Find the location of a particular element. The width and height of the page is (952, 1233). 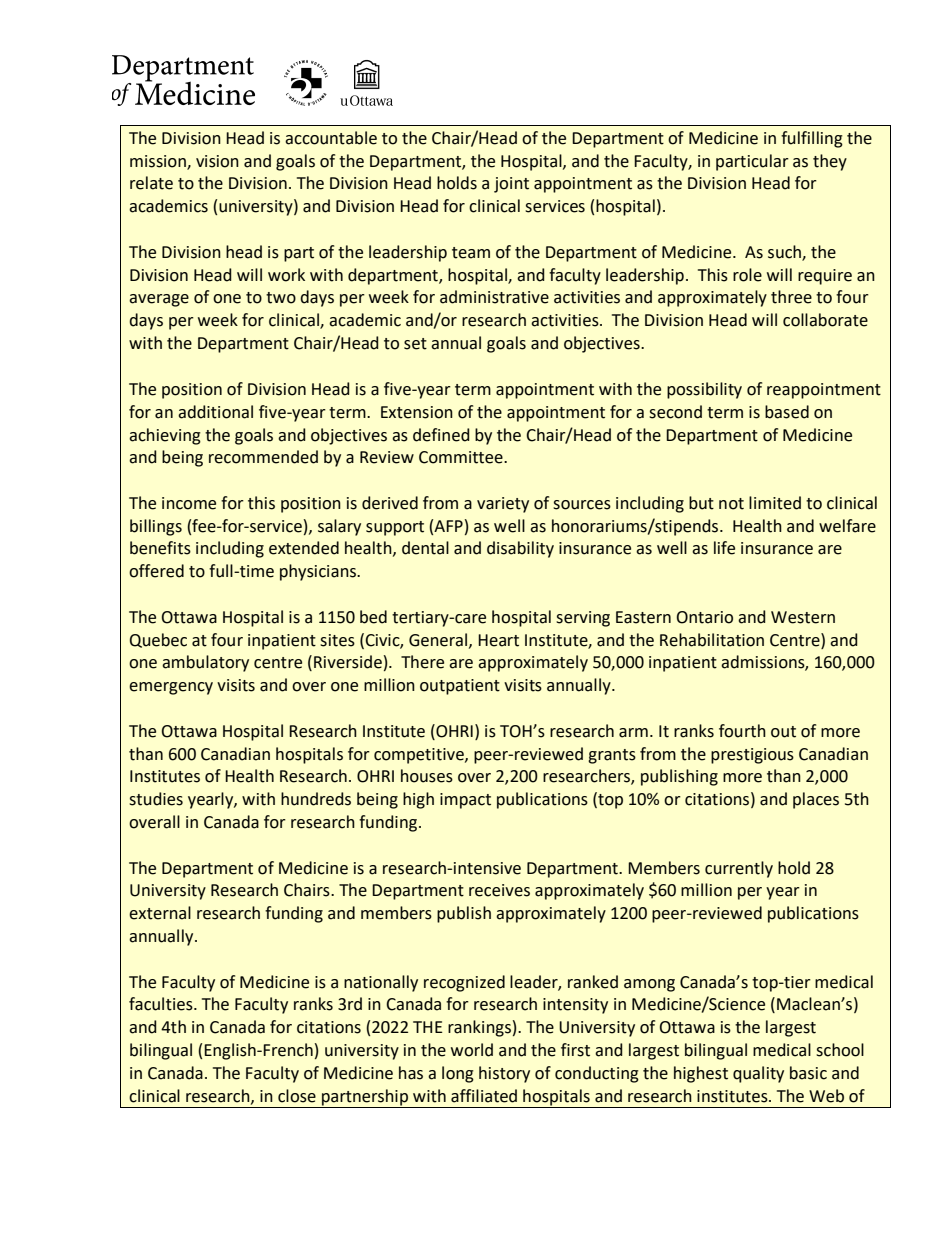

close is located at coordinates (297, 1096).
